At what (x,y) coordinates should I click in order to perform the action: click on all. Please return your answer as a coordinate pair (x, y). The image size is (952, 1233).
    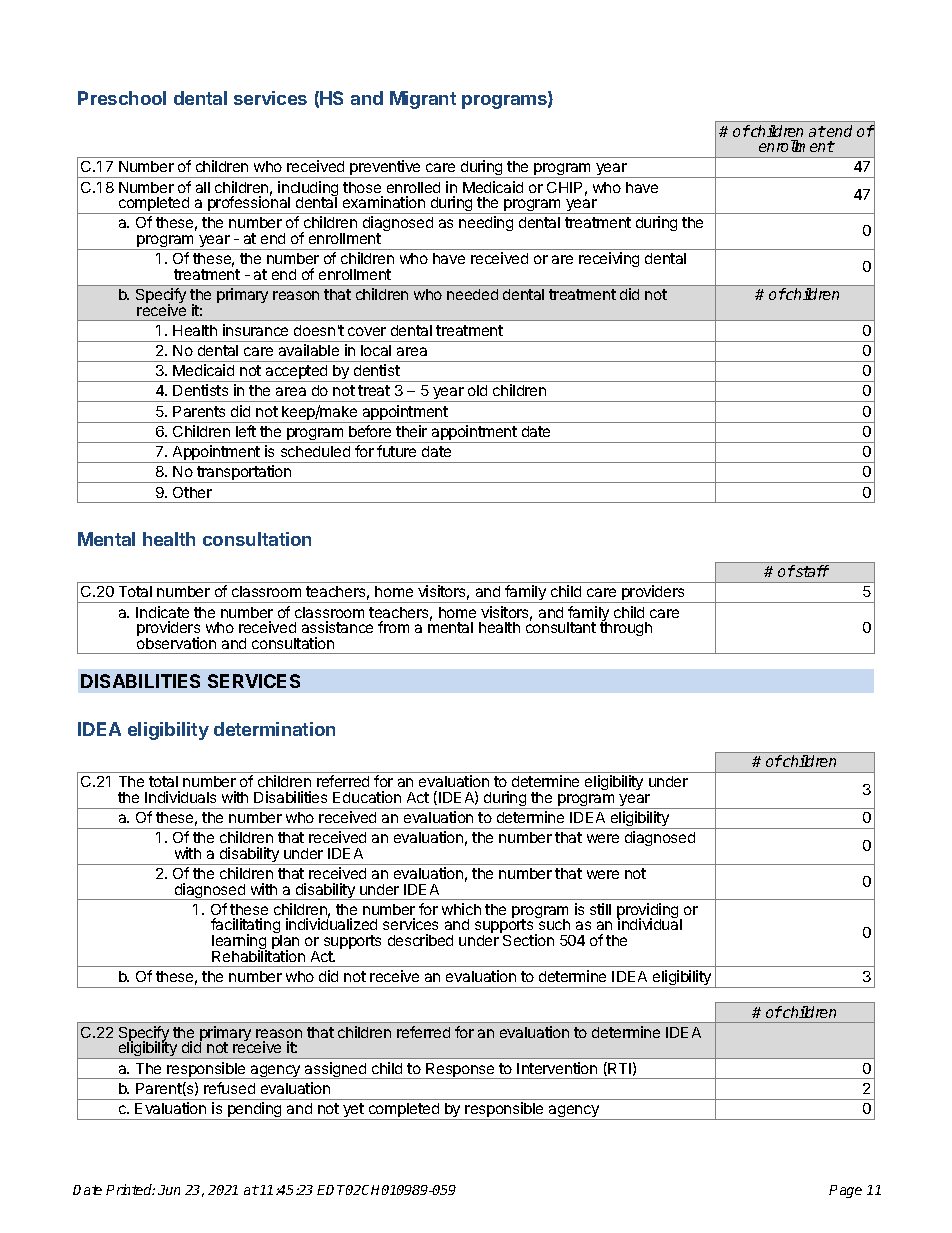
    Looking at the image, I should click on (203, 187).
